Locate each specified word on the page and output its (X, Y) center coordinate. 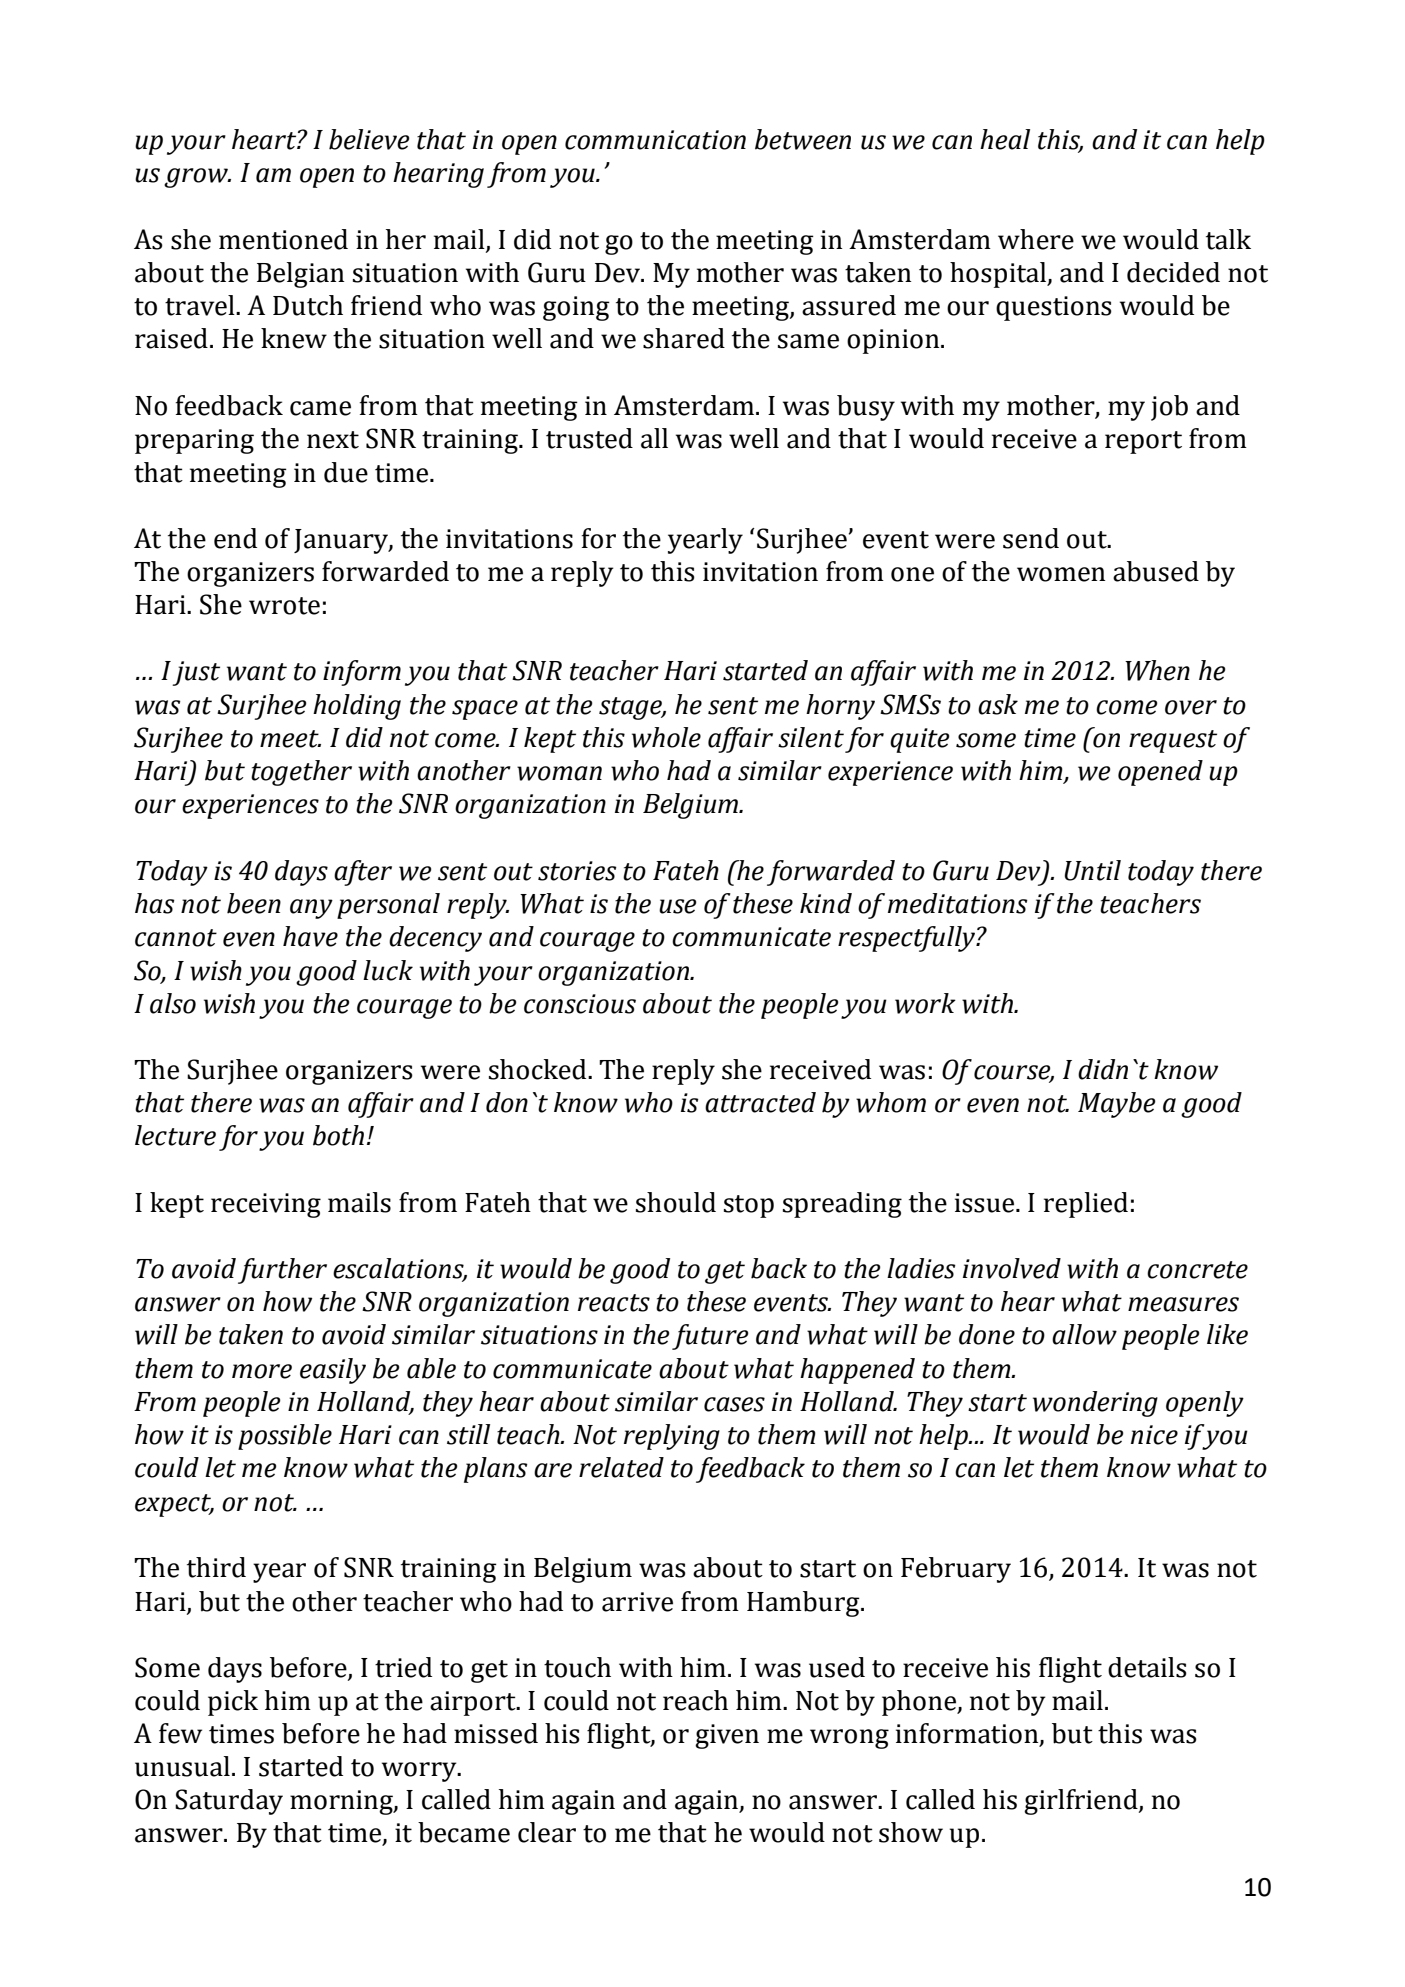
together (301, 773)
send (1031, 538)
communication (655, 140)
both (338, 1135)
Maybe (1117, 1105)
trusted (589, 438)
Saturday (229, 1802)
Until (1093, 870)
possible (285, 1437)
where (1036, 239)
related (621, 1467)
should (676, 1202)
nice (1154, 1435)
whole (666, 737)
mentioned (283, 239)
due (346, 472)
